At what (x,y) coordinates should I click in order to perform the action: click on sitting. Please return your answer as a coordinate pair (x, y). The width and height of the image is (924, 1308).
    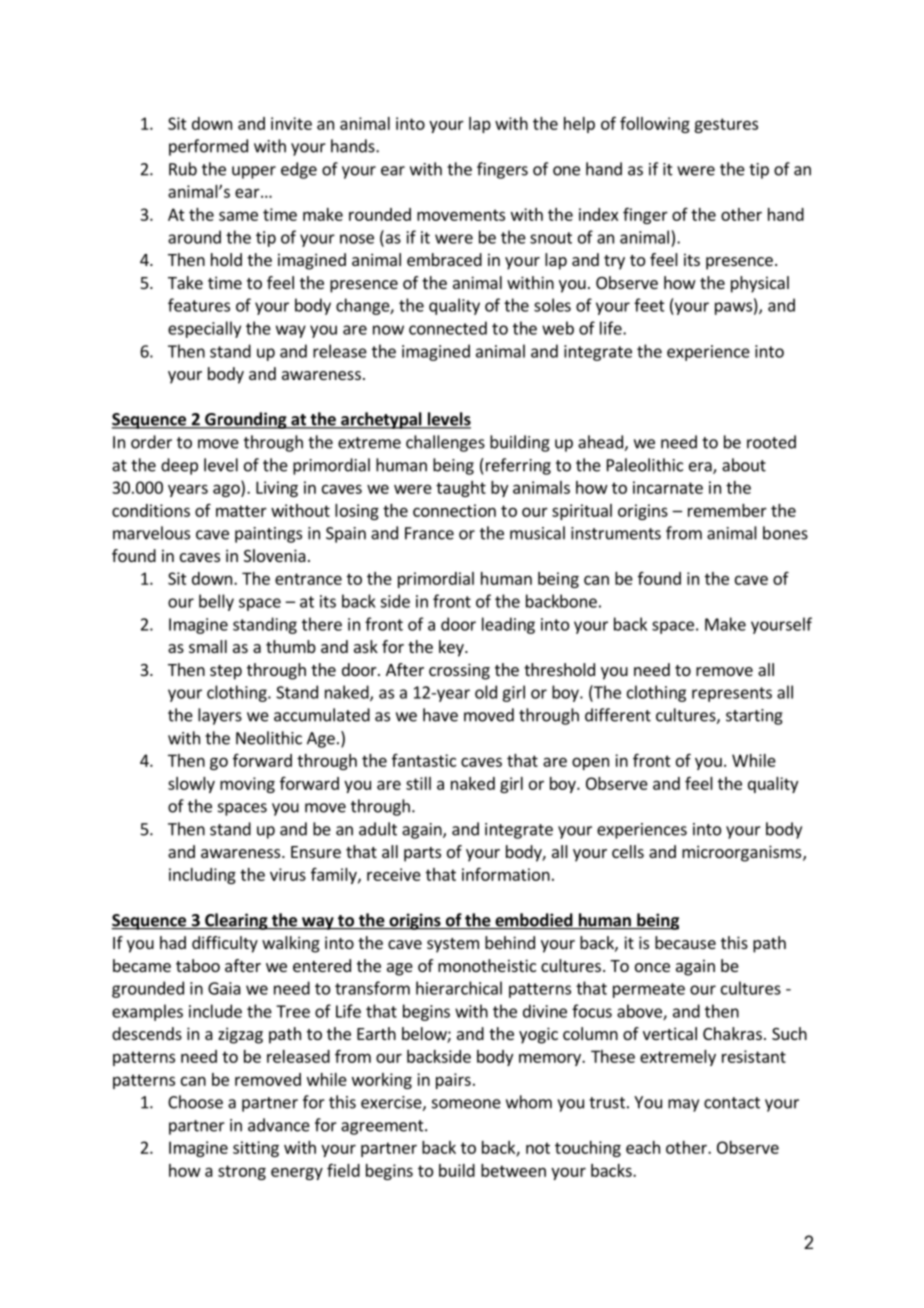
    Looking at the image, I should click on (256, 1149).
